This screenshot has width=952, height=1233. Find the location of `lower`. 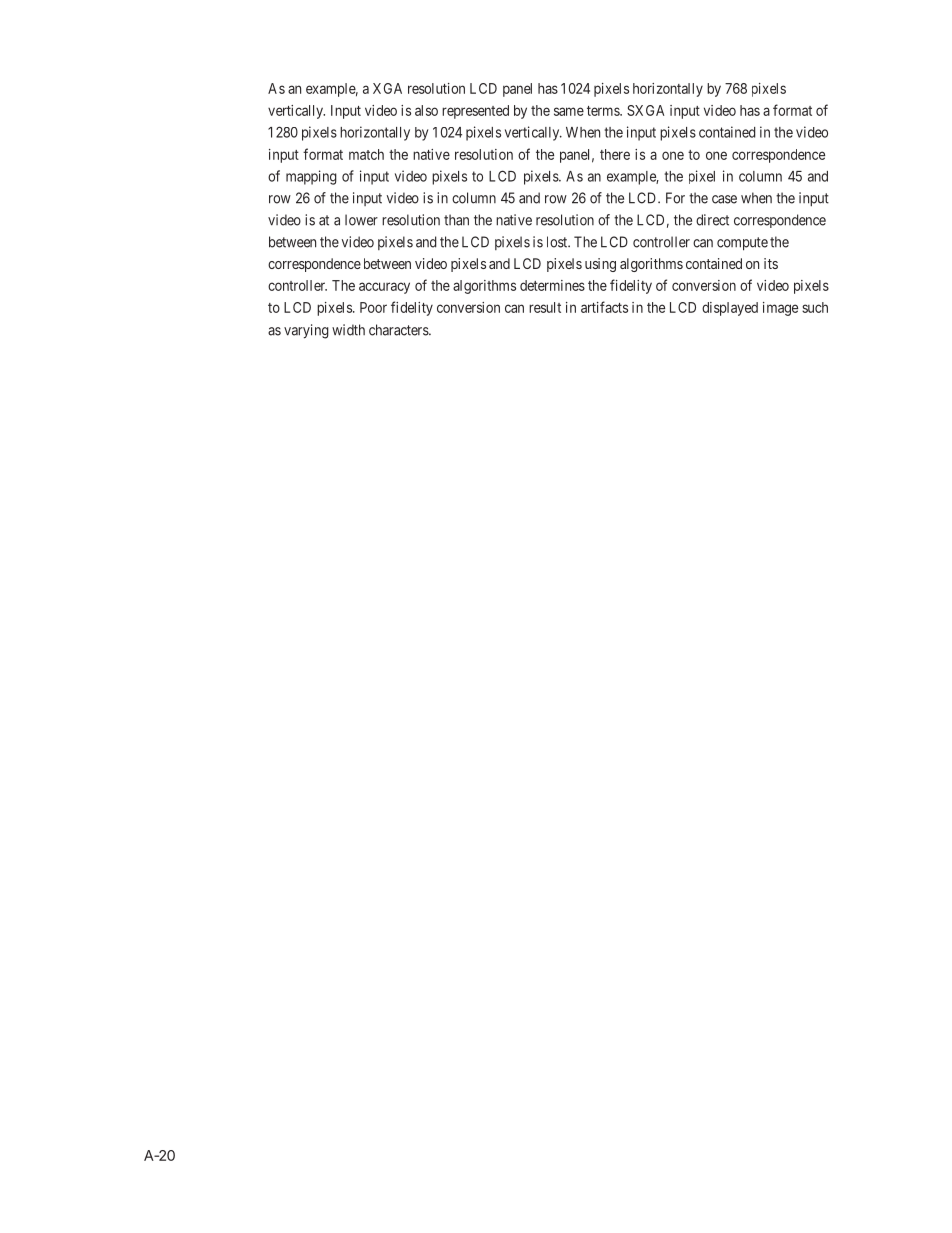

lower is located at coordinates (361, 220).
